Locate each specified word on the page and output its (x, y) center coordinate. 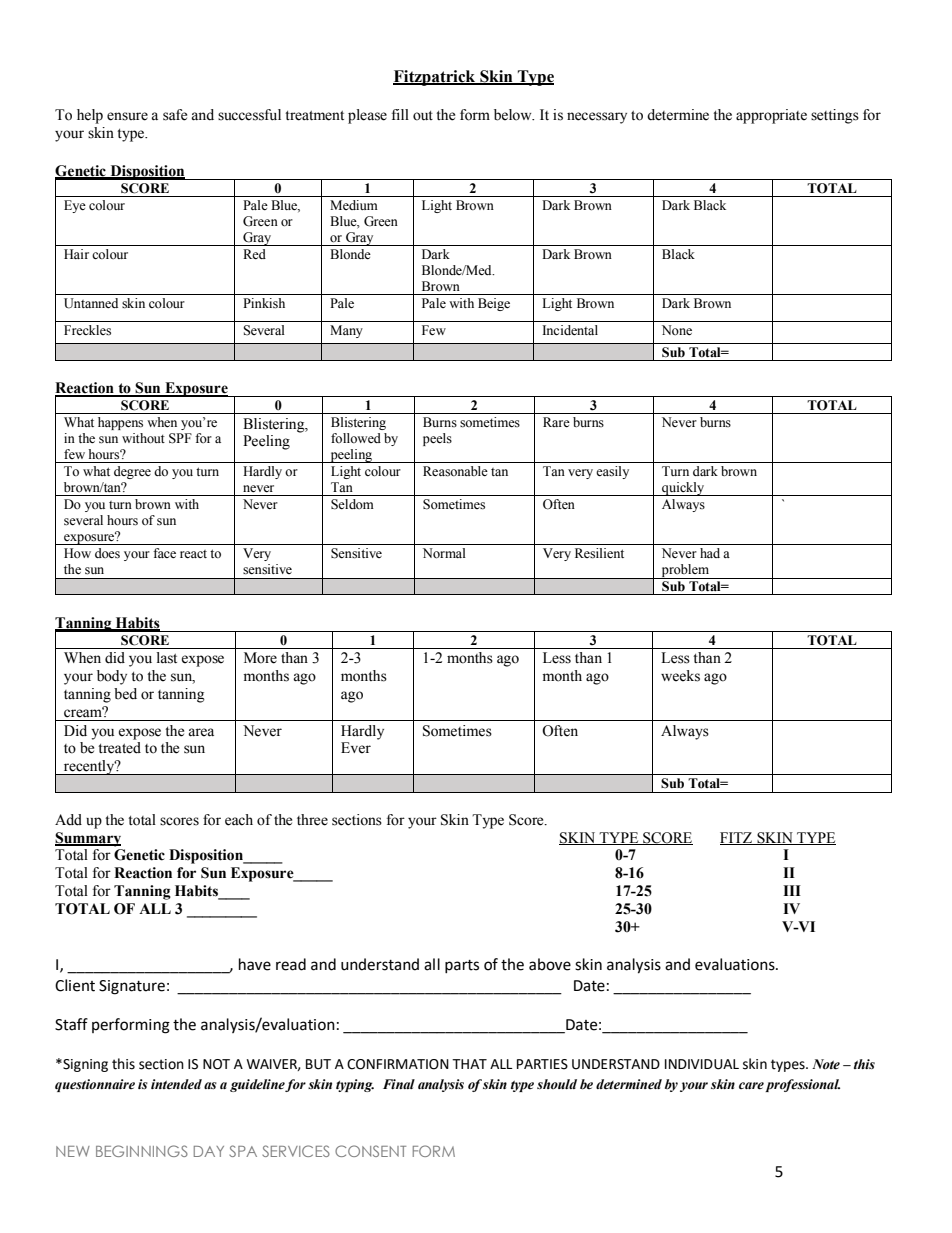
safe (175, 115)
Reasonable (455, 471)
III (792, 890)
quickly (683, 489)
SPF (180, 438)
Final (399, 1084)
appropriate (771, 116)
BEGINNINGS (142, 1151)
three (312, 820)
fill (400, 114)
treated (119, 748)
